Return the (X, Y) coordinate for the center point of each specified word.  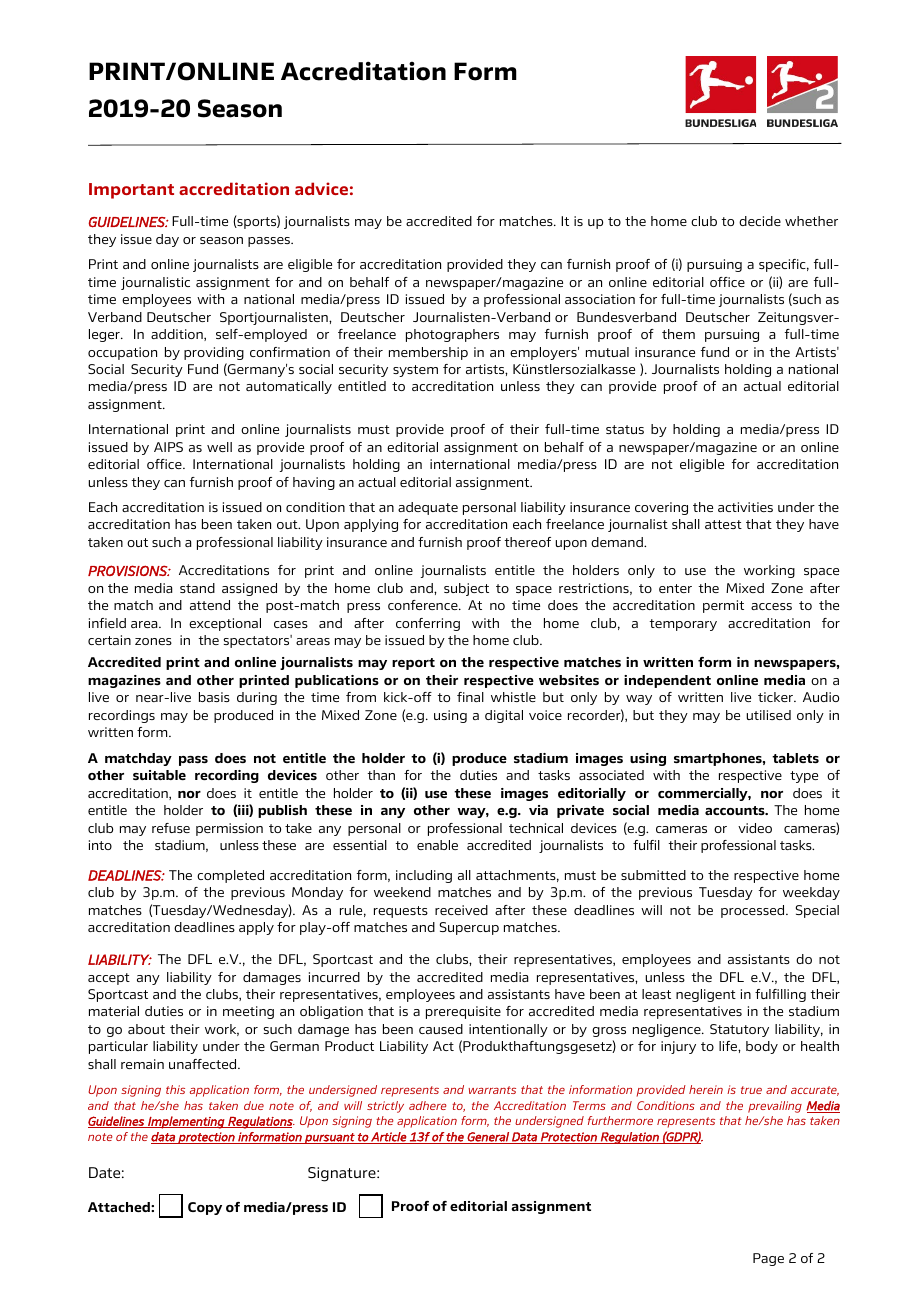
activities (745, 507)
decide (760, 221)
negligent (706, 995)
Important (131, 191)
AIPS (168, 447)
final (470, 697)
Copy (205, 1208)
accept (109, 979)
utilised (768, 715)
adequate (428, 508)
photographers (452, 335)
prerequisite (463, 1012)
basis (214, 697)
